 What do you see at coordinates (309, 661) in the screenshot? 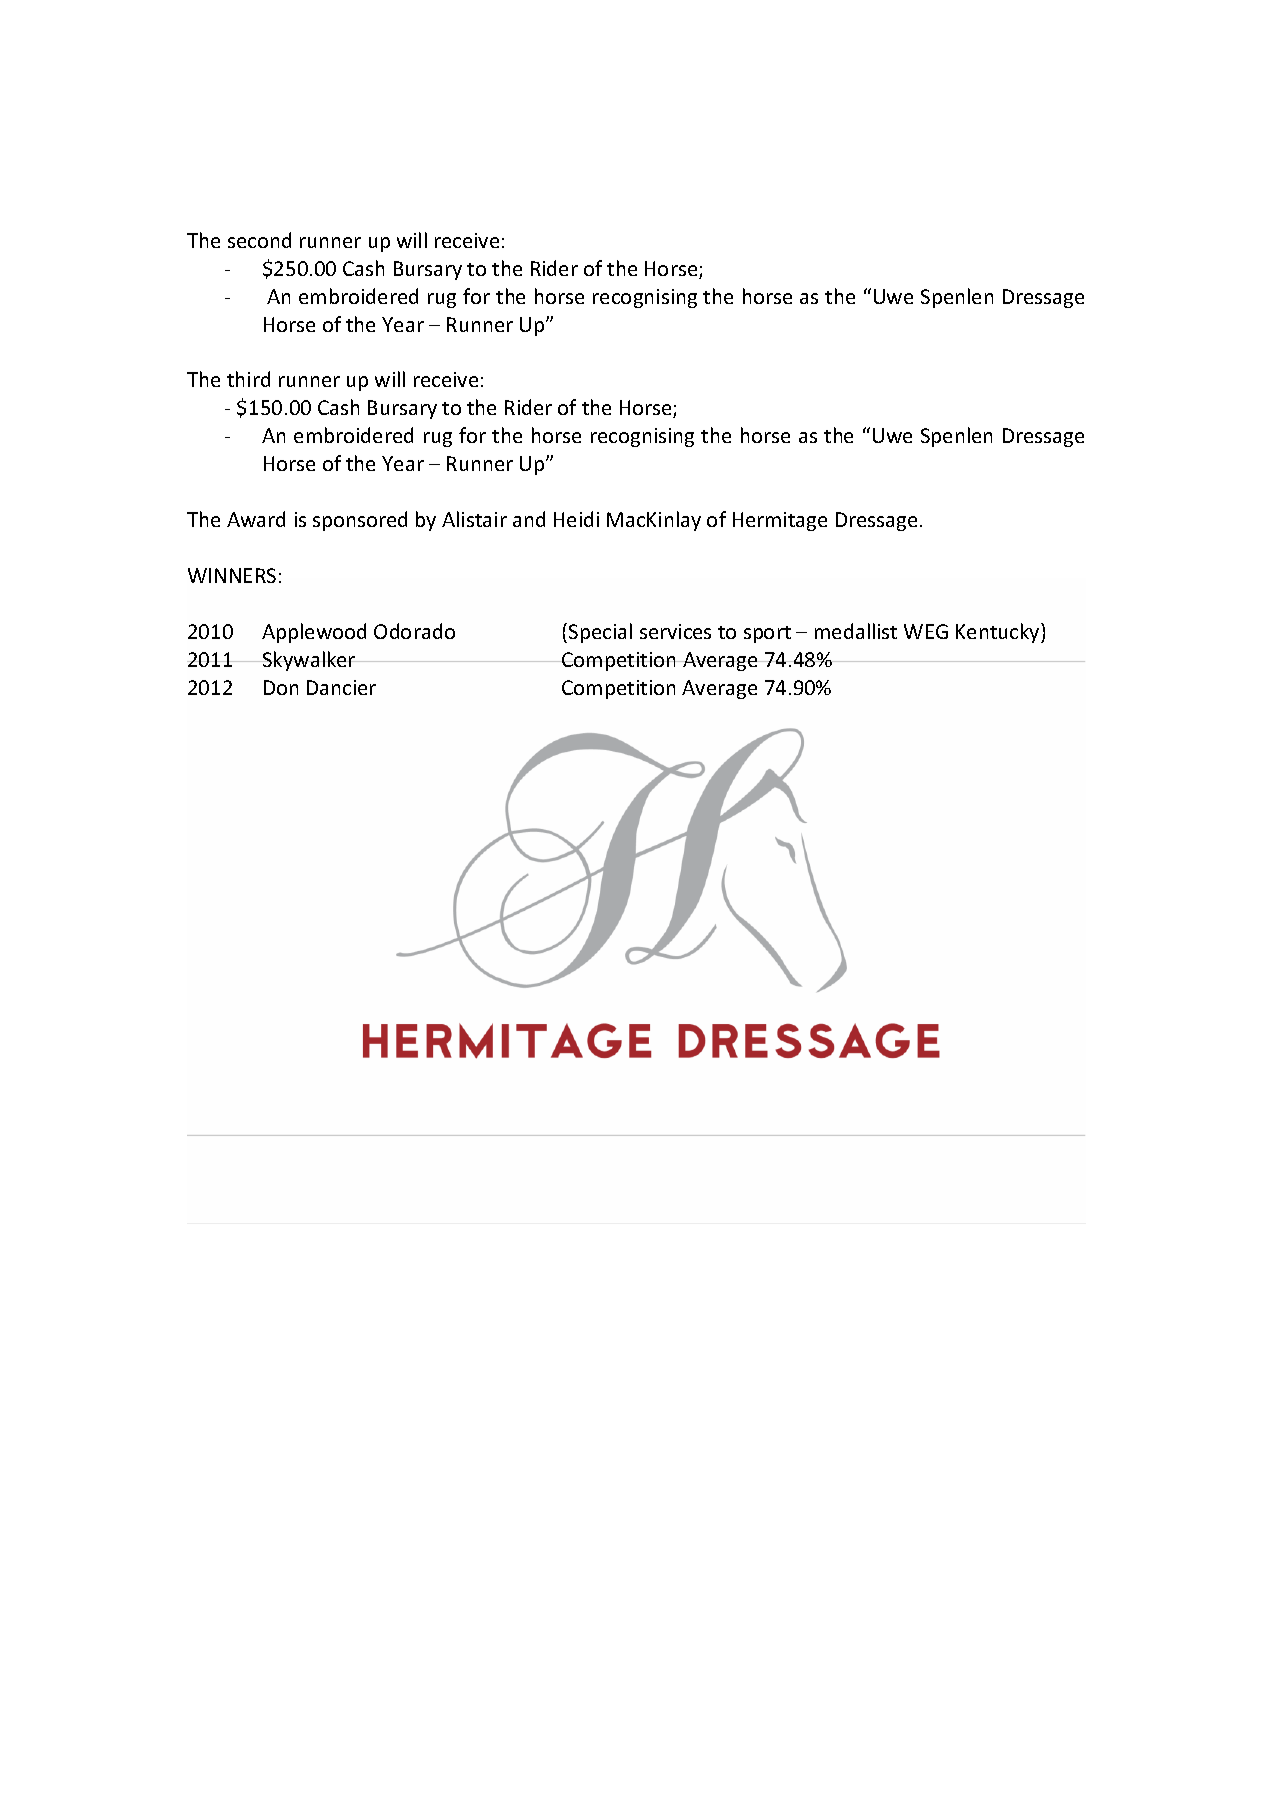
I see `Skywalker` at bounding box center [309, 661].
